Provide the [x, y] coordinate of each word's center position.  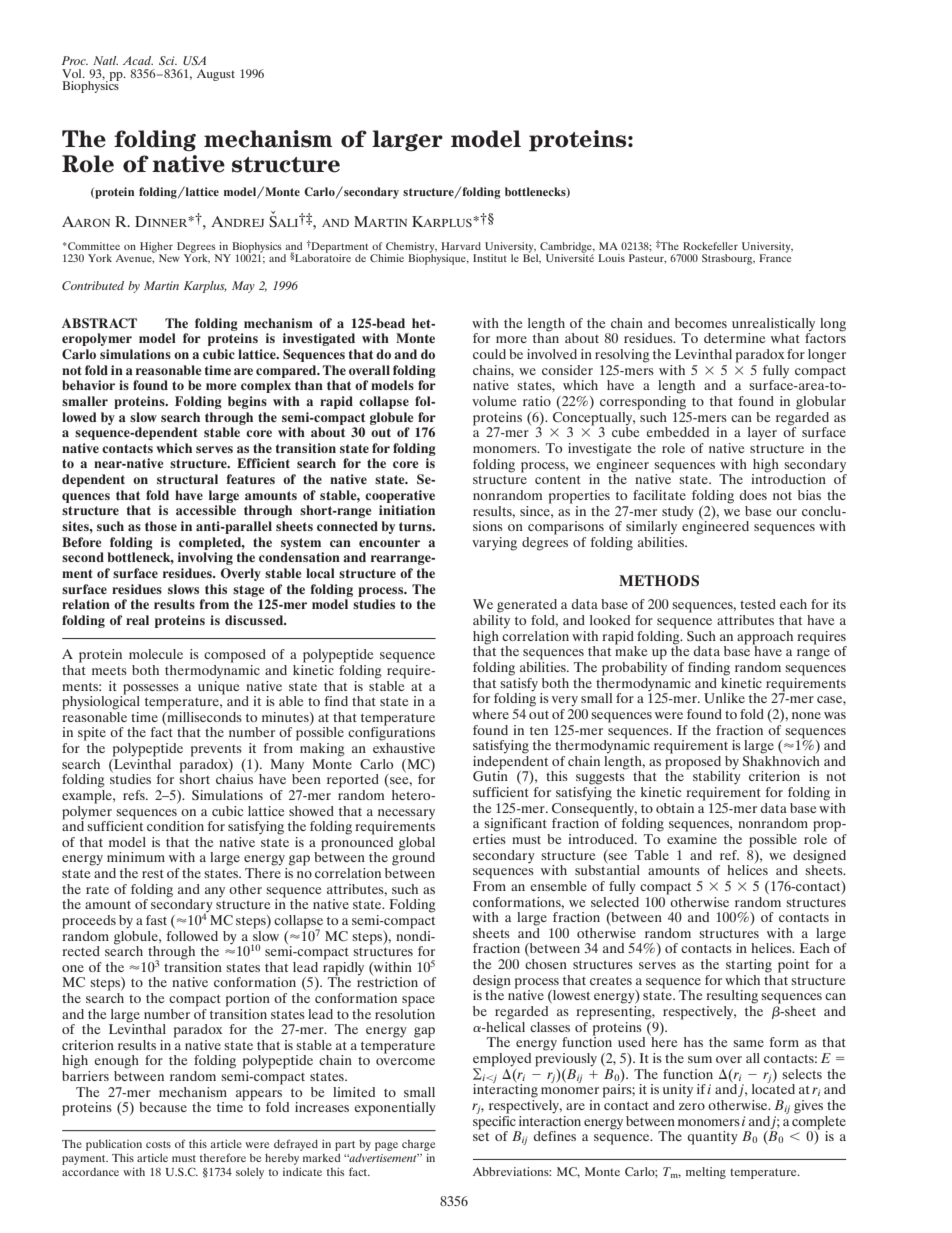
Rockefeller [710, 246]
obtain [675, 808]
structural [187, 479]
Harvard [461, 246]
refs [135, 795]
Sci [168, 60]
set [481, 1136]
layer [762, 434]
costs [158, 1144]
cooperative [400, 496]
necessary [406, 814]
